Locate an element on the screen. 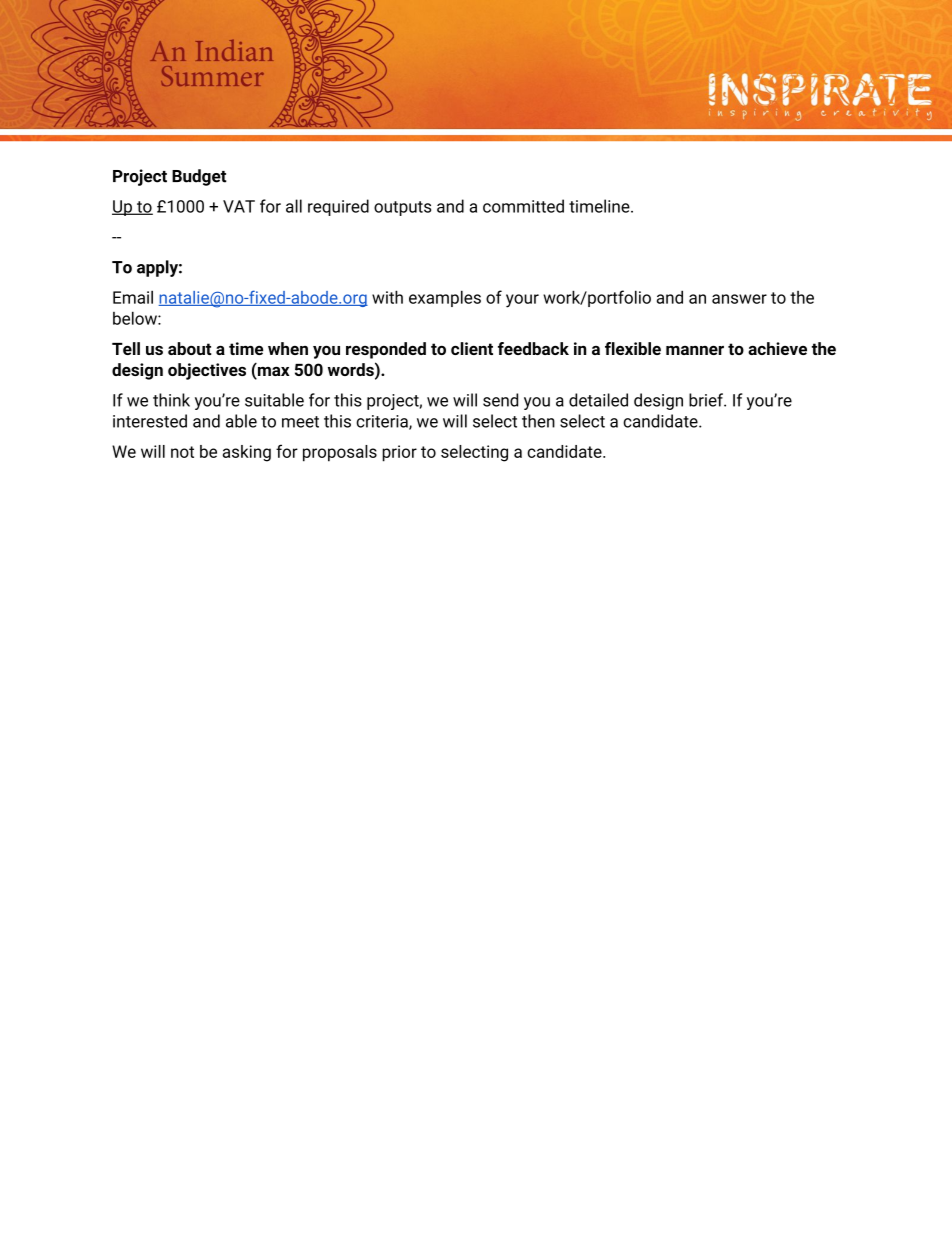  not is located at coordinates (182, 452).
